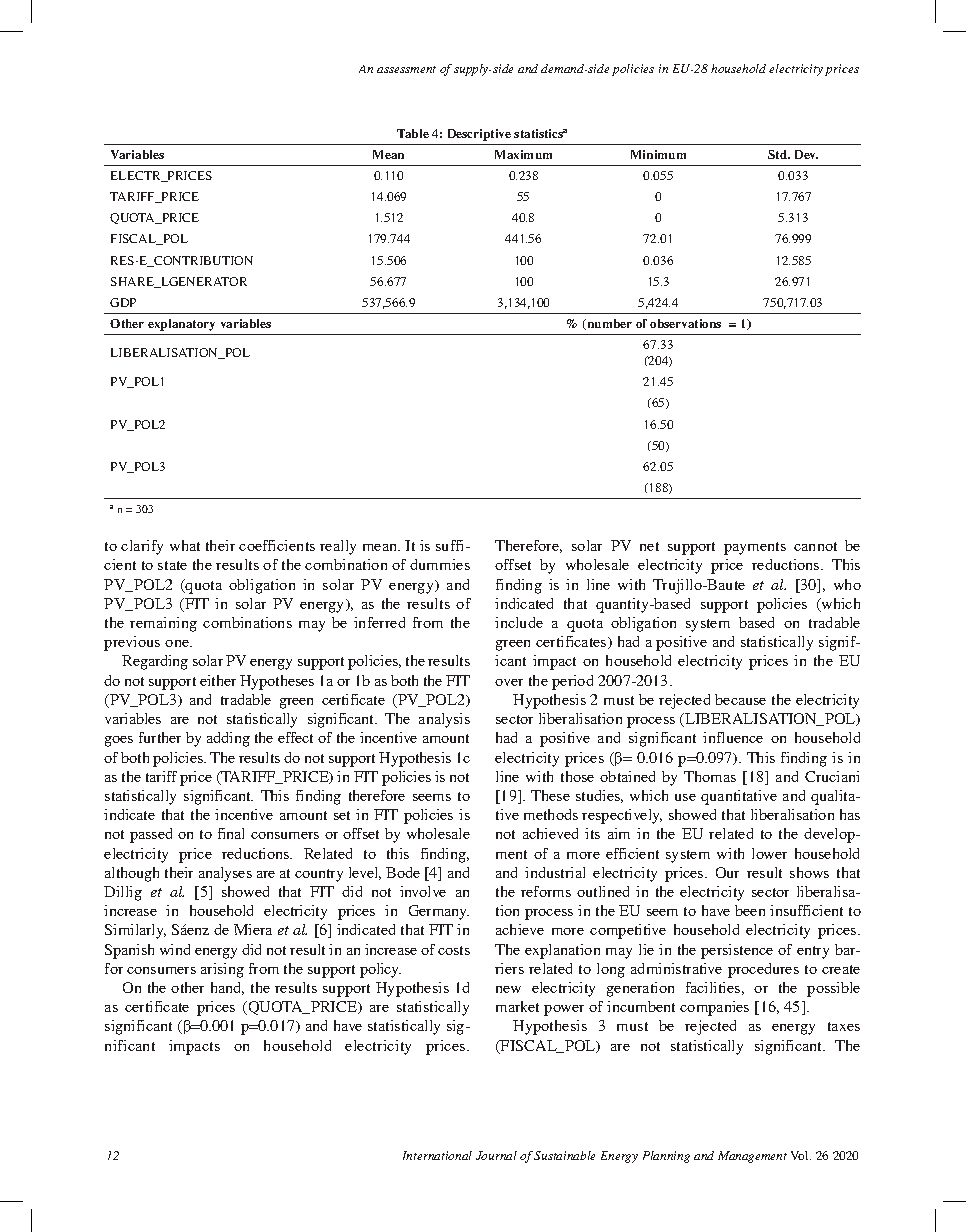 The width and height of the screenshot is (966, 1232). Describe the element at coordinates (413, 133) in the screenshot. I see `Table` at that location.
